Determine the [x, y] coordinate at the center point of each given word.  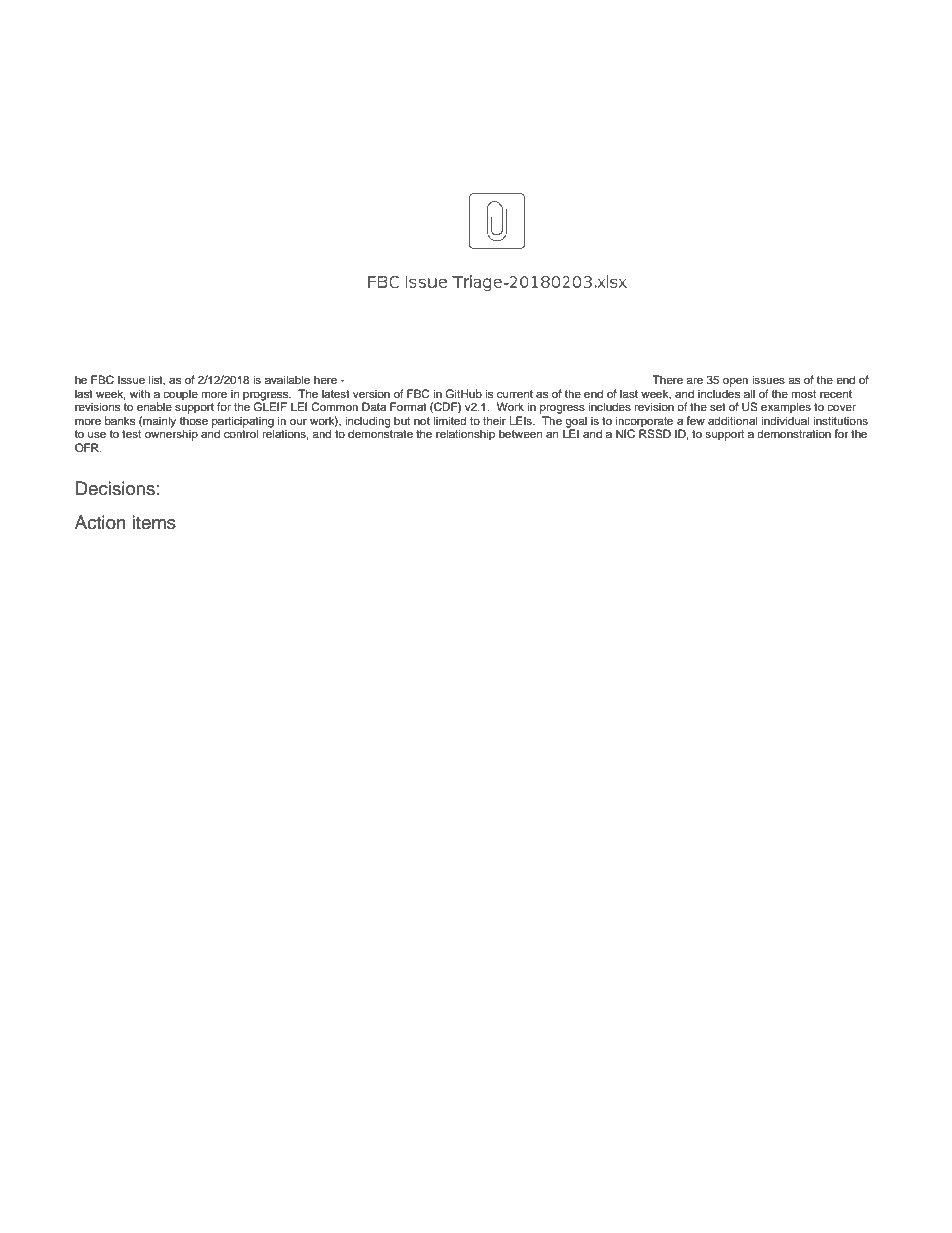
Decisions [115, 488]
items [154, 522]
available [287, 379]
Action [100, 522]
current [515, 394]
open [735, 382]
